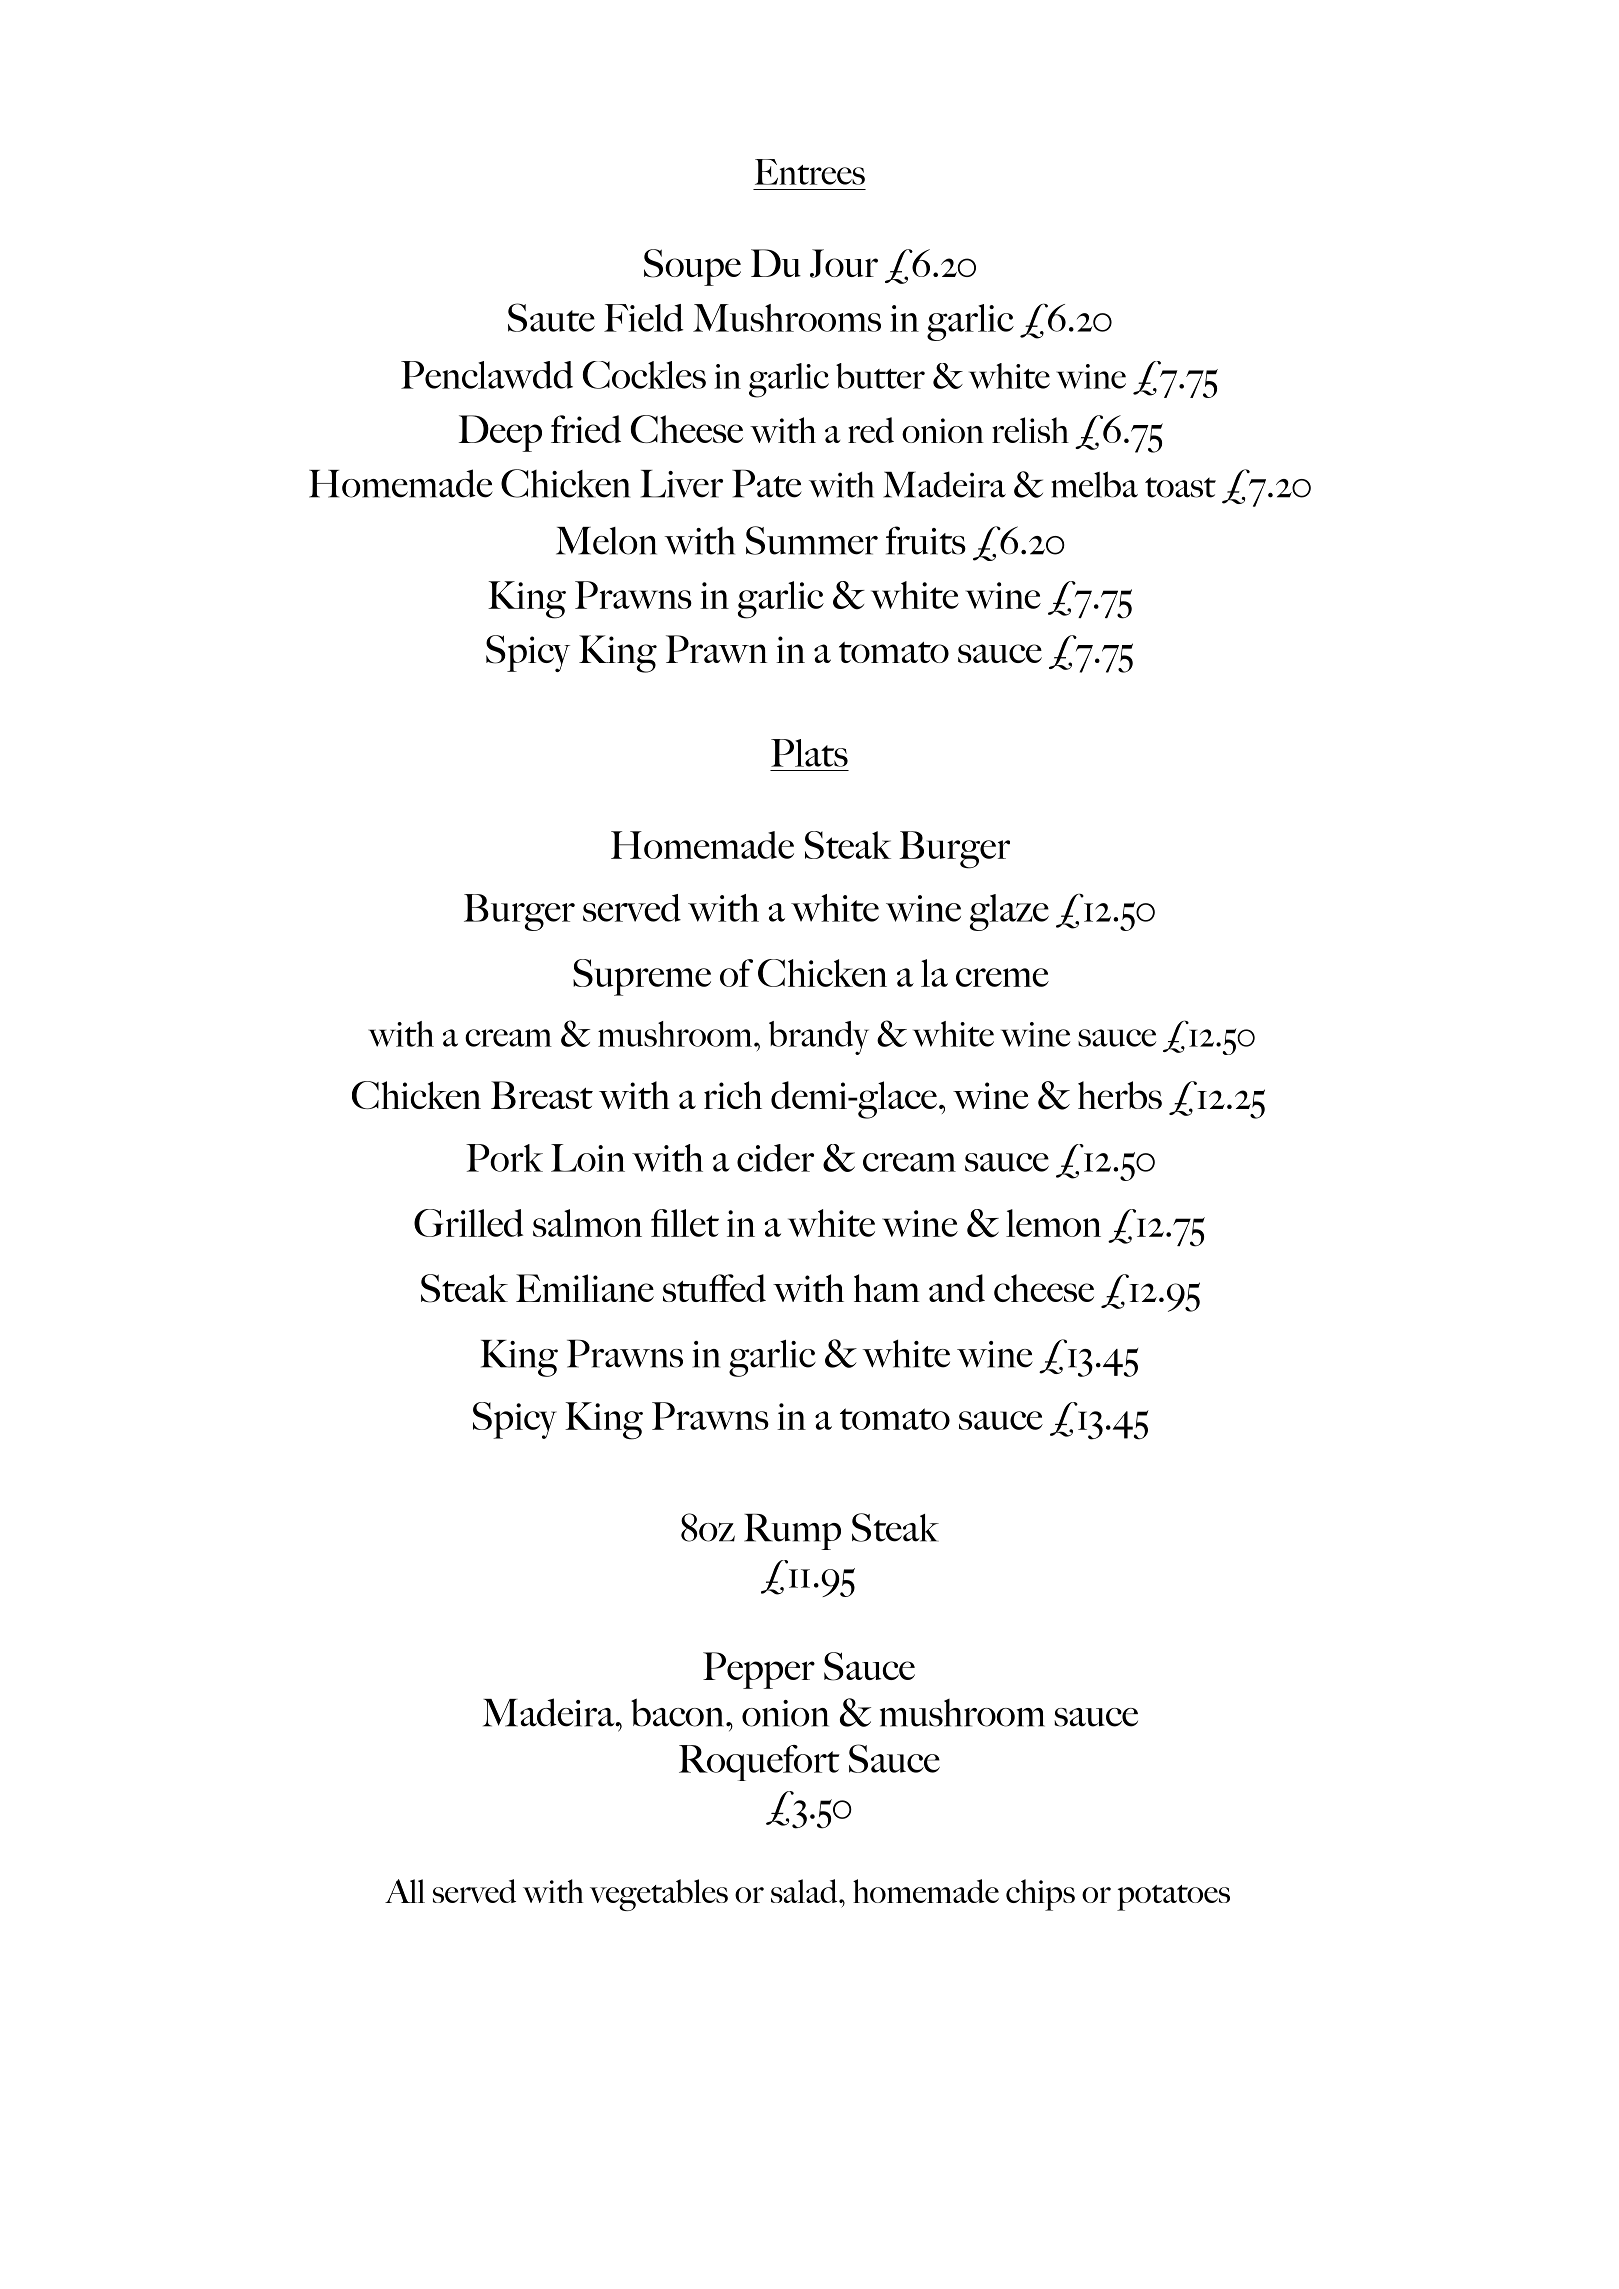 Image resolution: width=1619 pixels, height=2289 pixels. Describe the element at coordinates (1120, 1095) in the screenshot. I see `herbs` at that location.
